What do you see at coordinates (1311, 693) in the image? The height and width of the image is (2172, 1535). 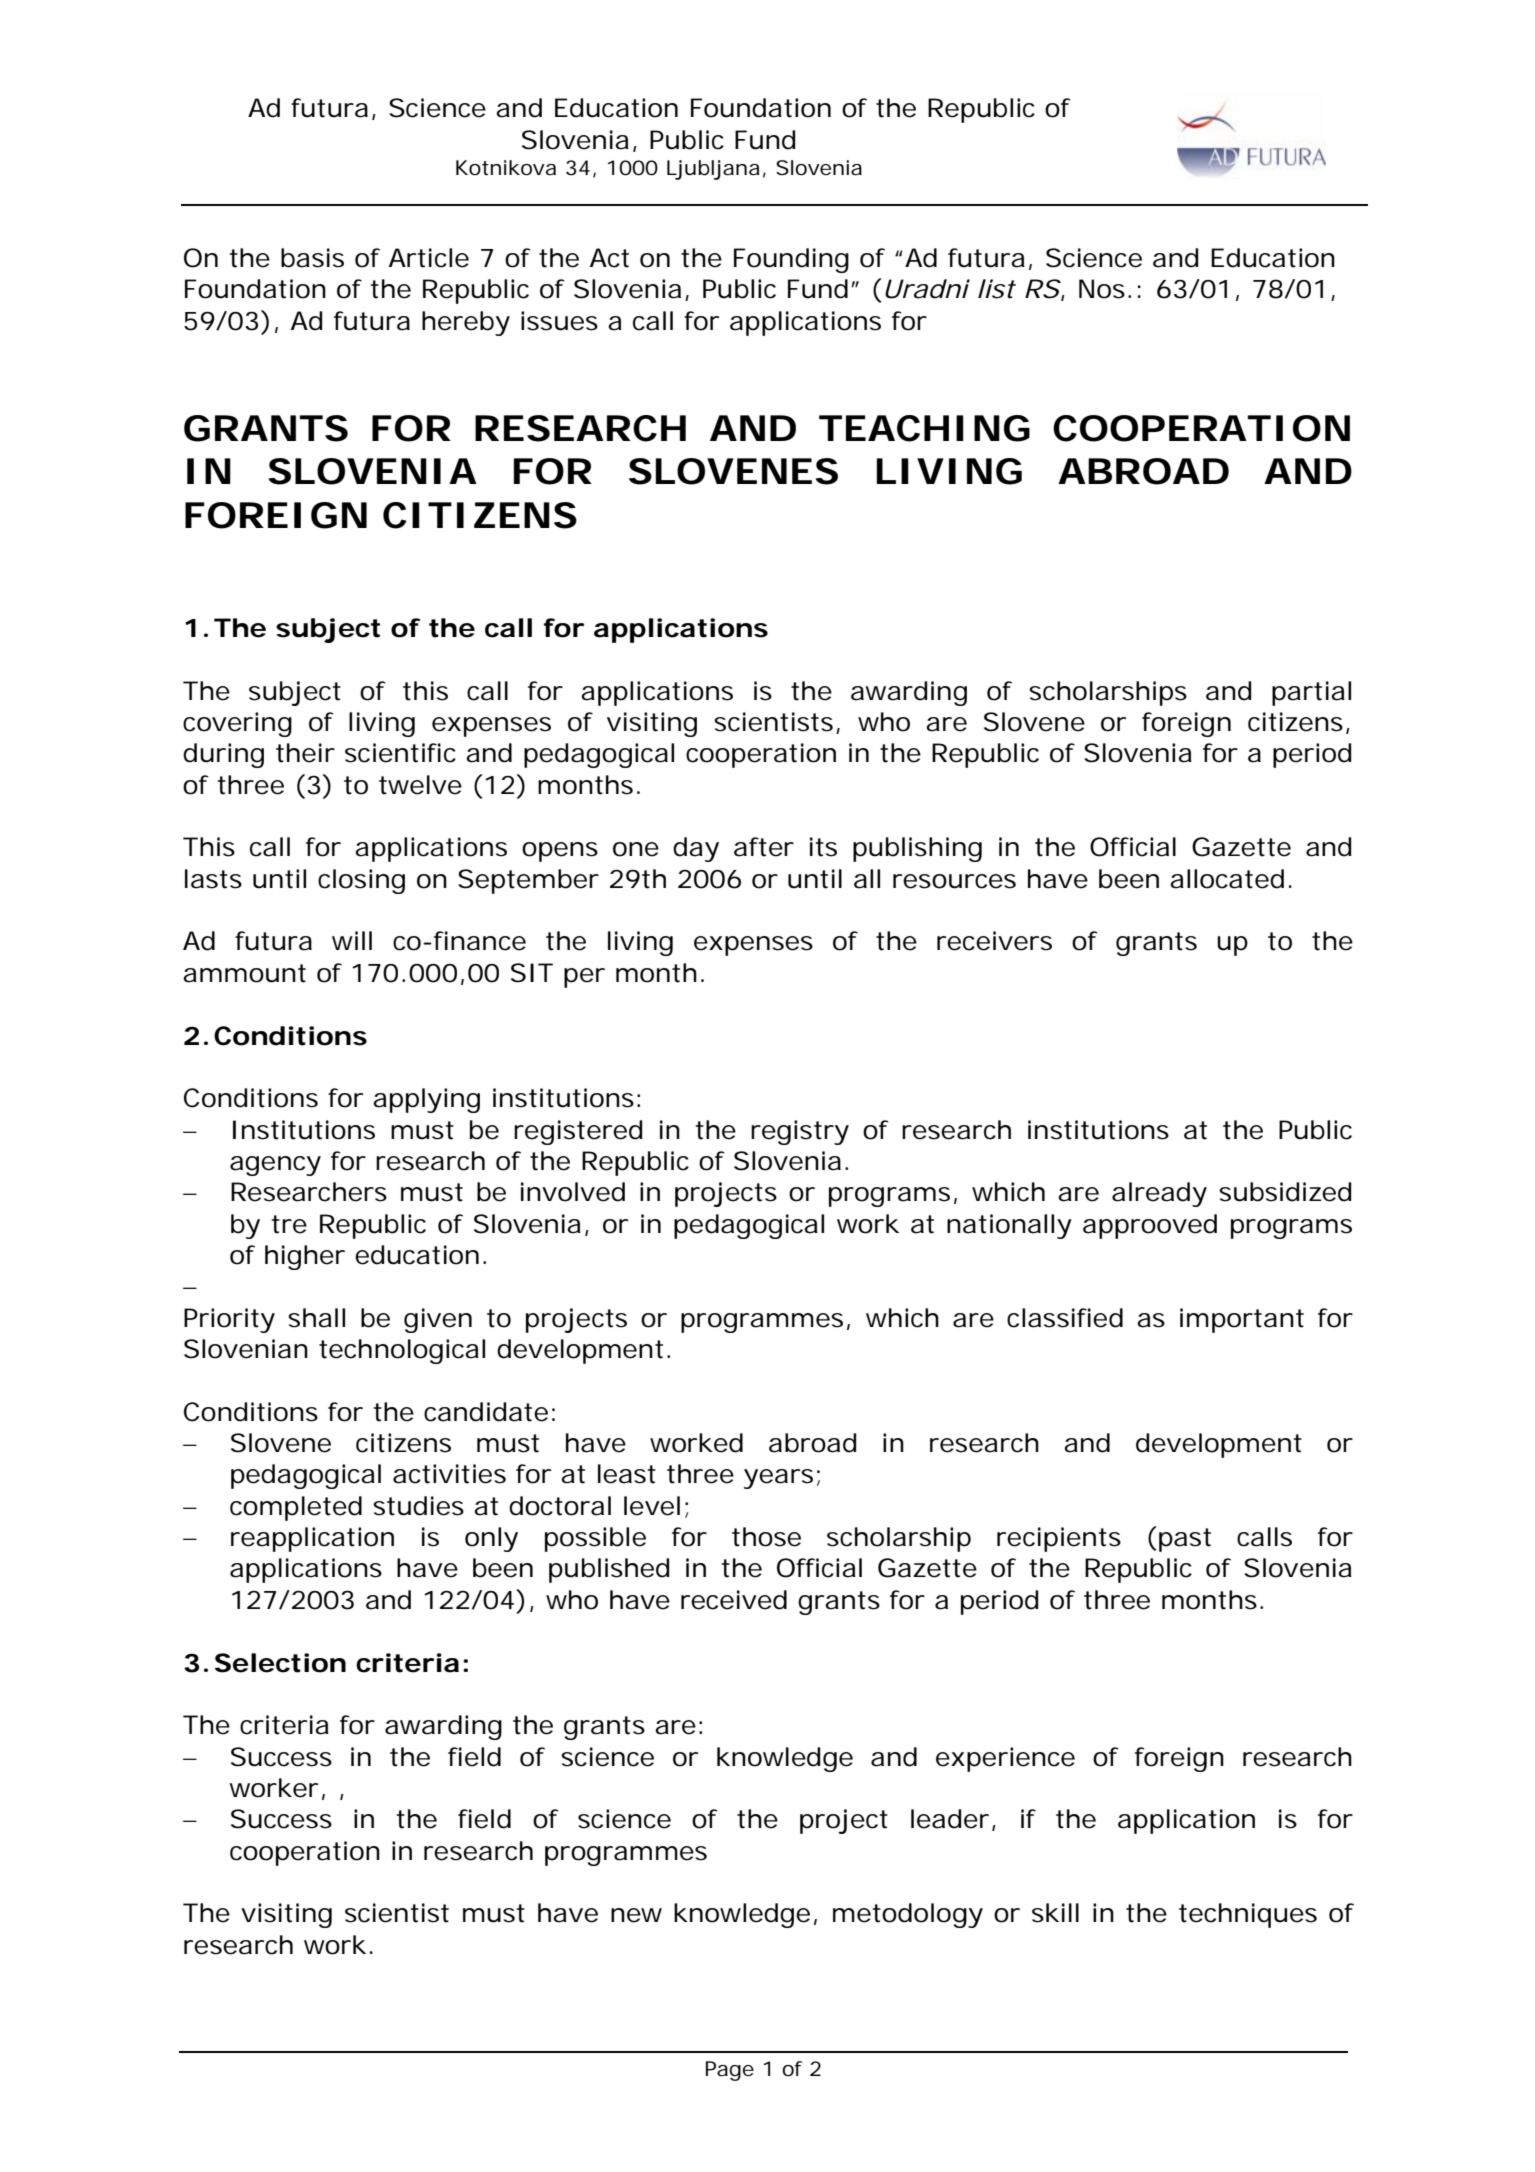 I see `partial` at bounding box center [1311, 693].
